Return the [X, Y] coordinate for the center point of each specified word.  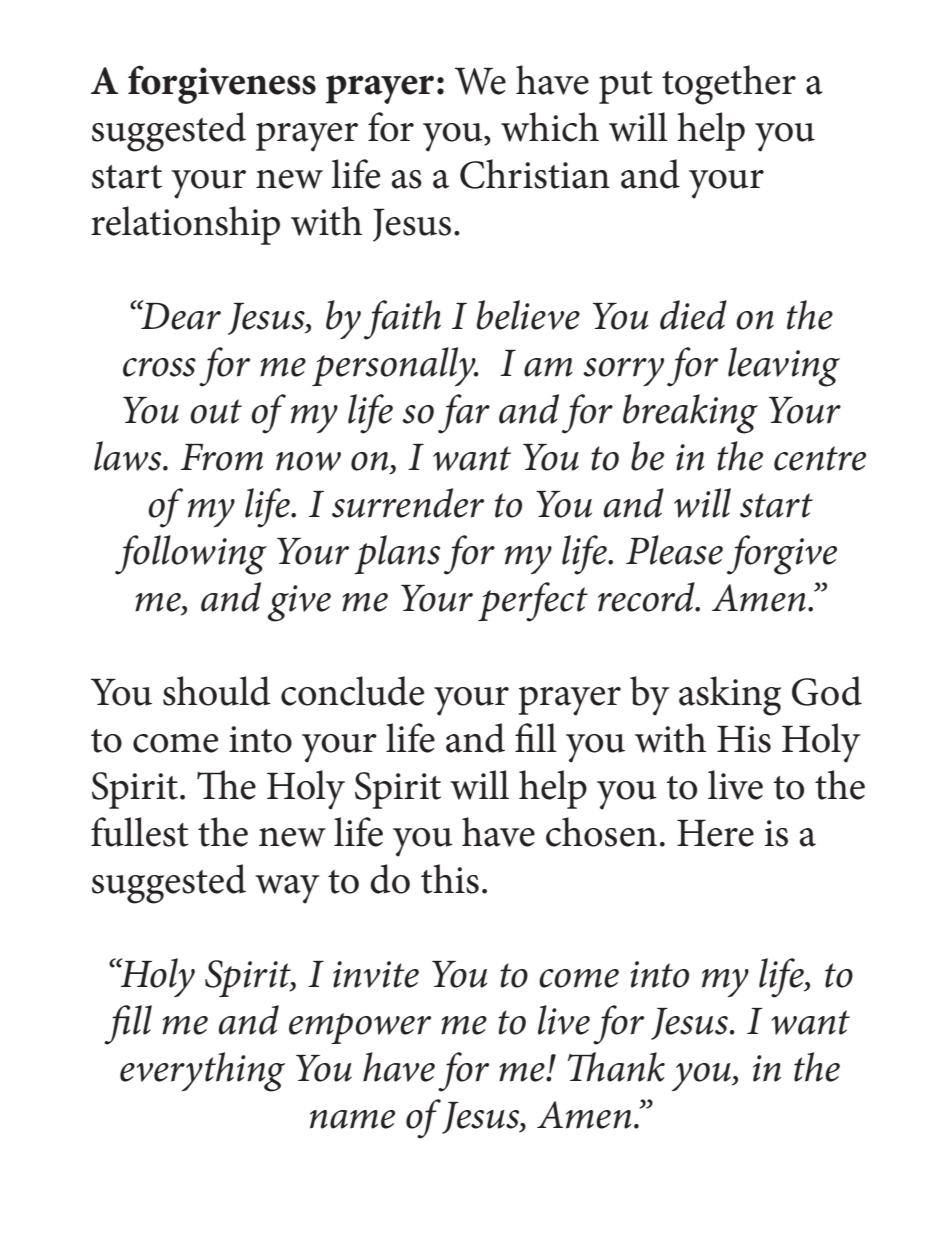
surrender [408, 503]
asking [730, 696]
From [221, 457]
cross [159, 367]
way [287, 889]
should [217, 691]
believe [528, 315]
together [729, 85]
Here [715, 833]
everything [202, 1072]
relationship [185, 225]
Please [674, 550]
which [550, 127]
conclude [352, 691]
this [450, 879]
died [693, 315]
